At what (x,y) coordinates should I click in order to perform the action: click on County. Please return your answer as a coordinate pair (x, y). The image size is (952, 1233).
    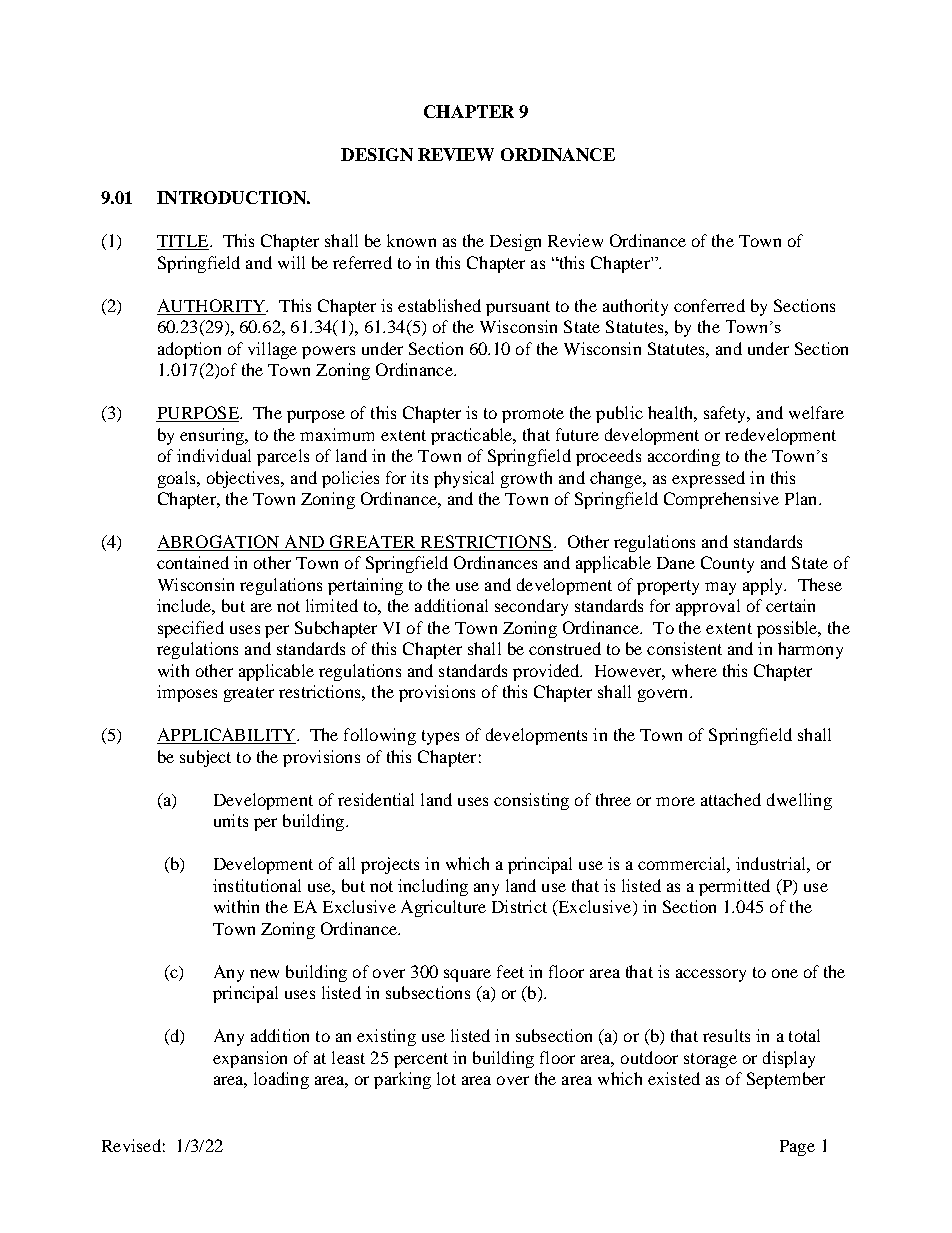
    Looking at the image, I should click on (727, 564).
